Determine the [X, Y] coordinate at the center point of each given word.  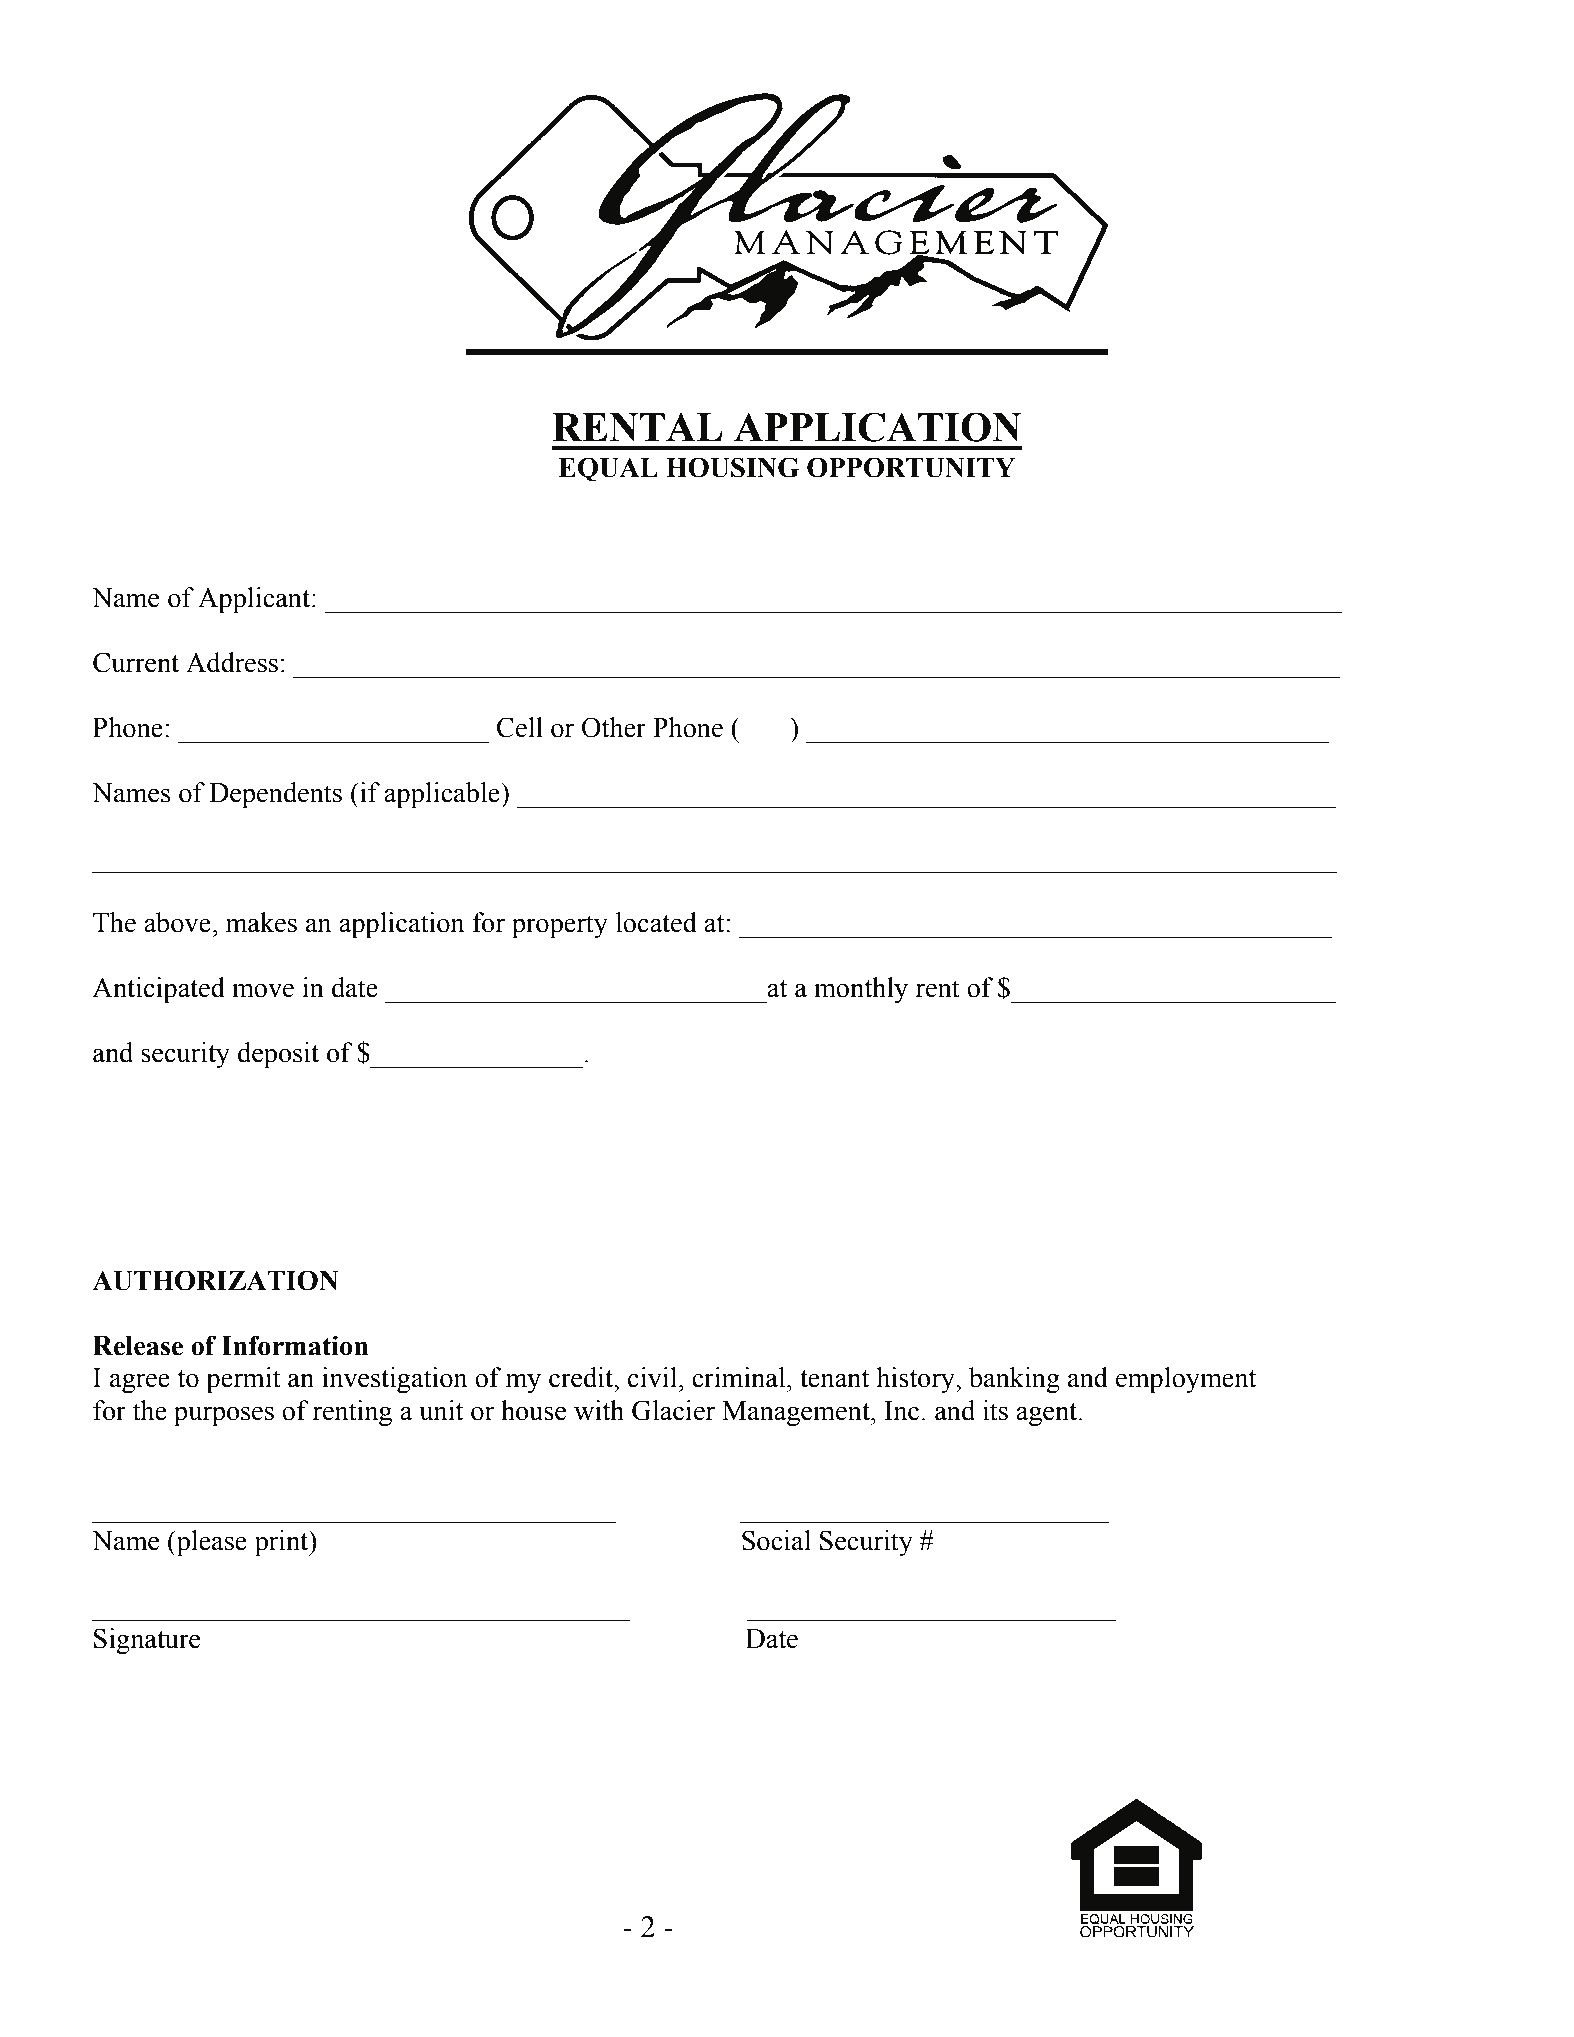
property [560, 927]
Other [614, 727]
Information [295, 1345]
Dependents [275, 795]
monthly [861, 990]
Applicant [254, 600]
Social [776, 1540]
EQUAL [608, 469]
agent [1048, 1414]
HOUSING [732, 467]
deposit [278, 1055]
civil [653, 1377]
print [283, 1543]
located [656, 922]
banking [1014, 1380]
